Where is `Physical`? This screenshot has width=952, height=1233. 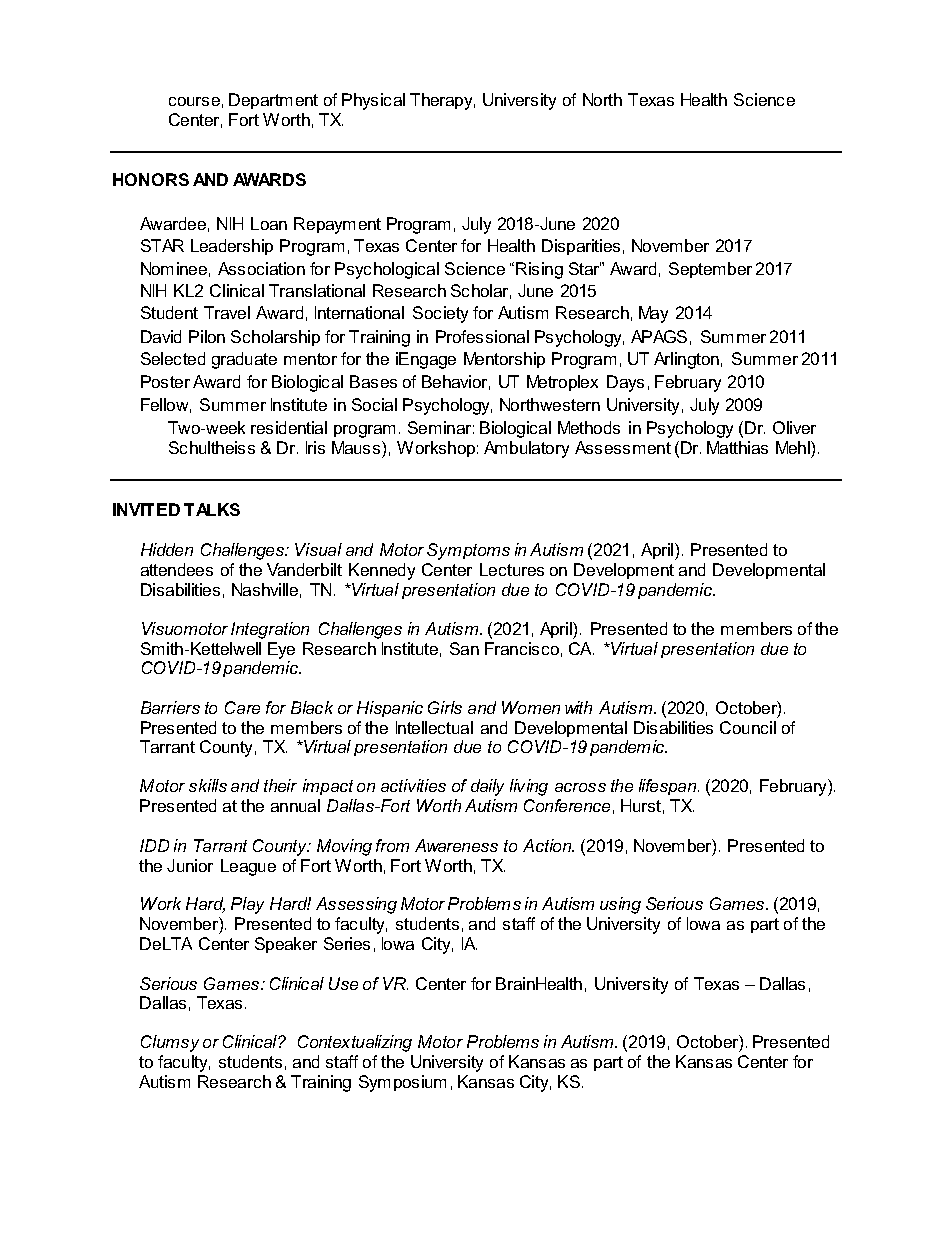
Physical is located at coordinates (373, 101).
